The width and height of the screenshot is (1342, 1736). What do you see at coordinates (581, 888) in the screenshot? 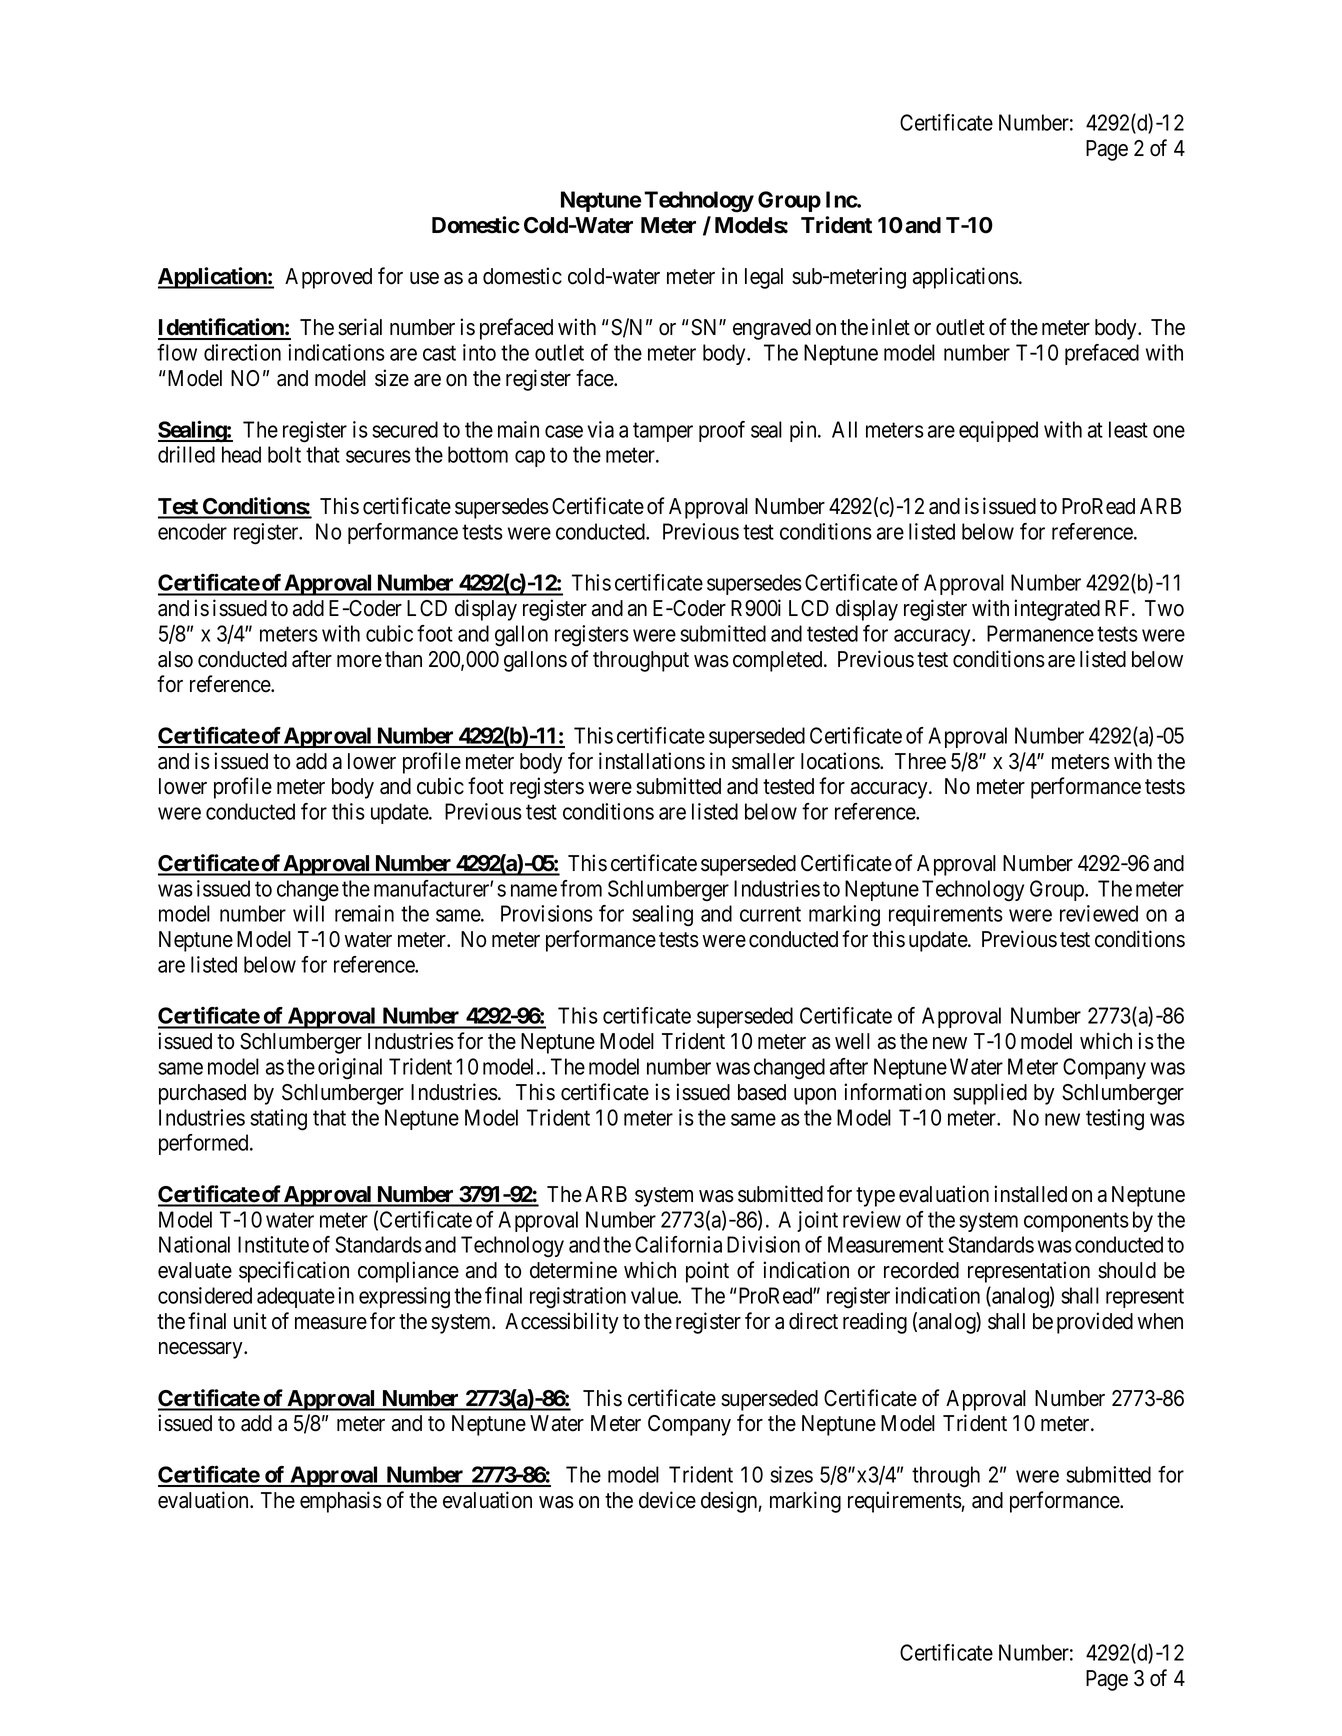
I see `from` at bounding box center [581, 888].
